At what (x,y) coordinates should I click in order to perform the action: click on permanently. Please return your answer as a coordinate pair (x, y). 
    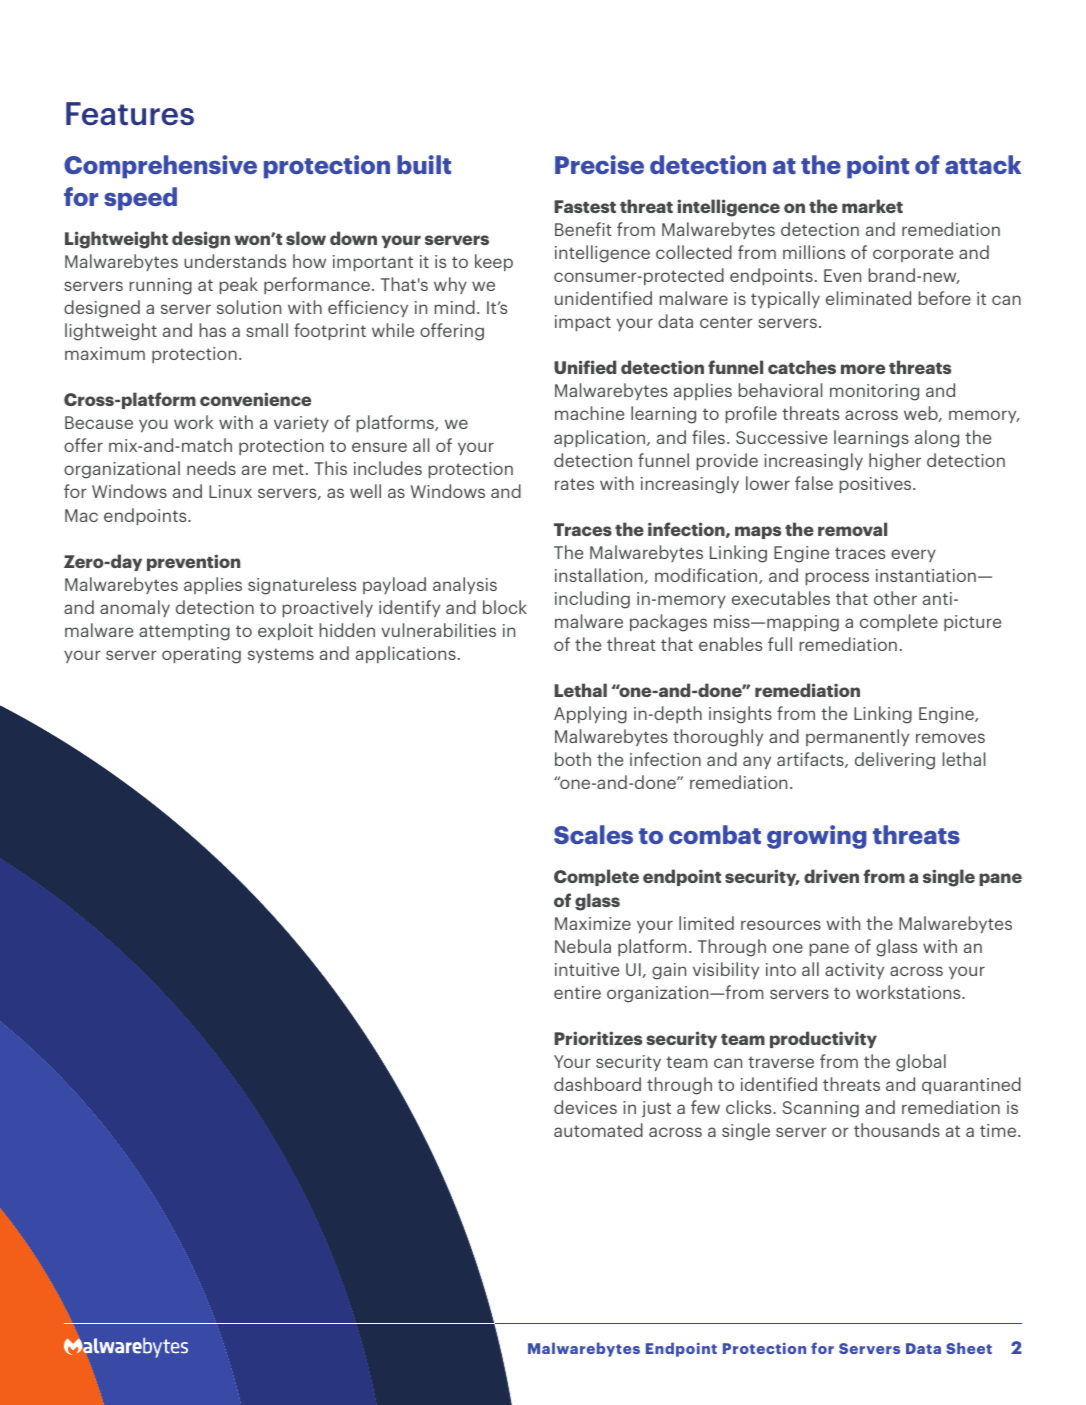
    Looking at the image, I should click on (857, 737).
